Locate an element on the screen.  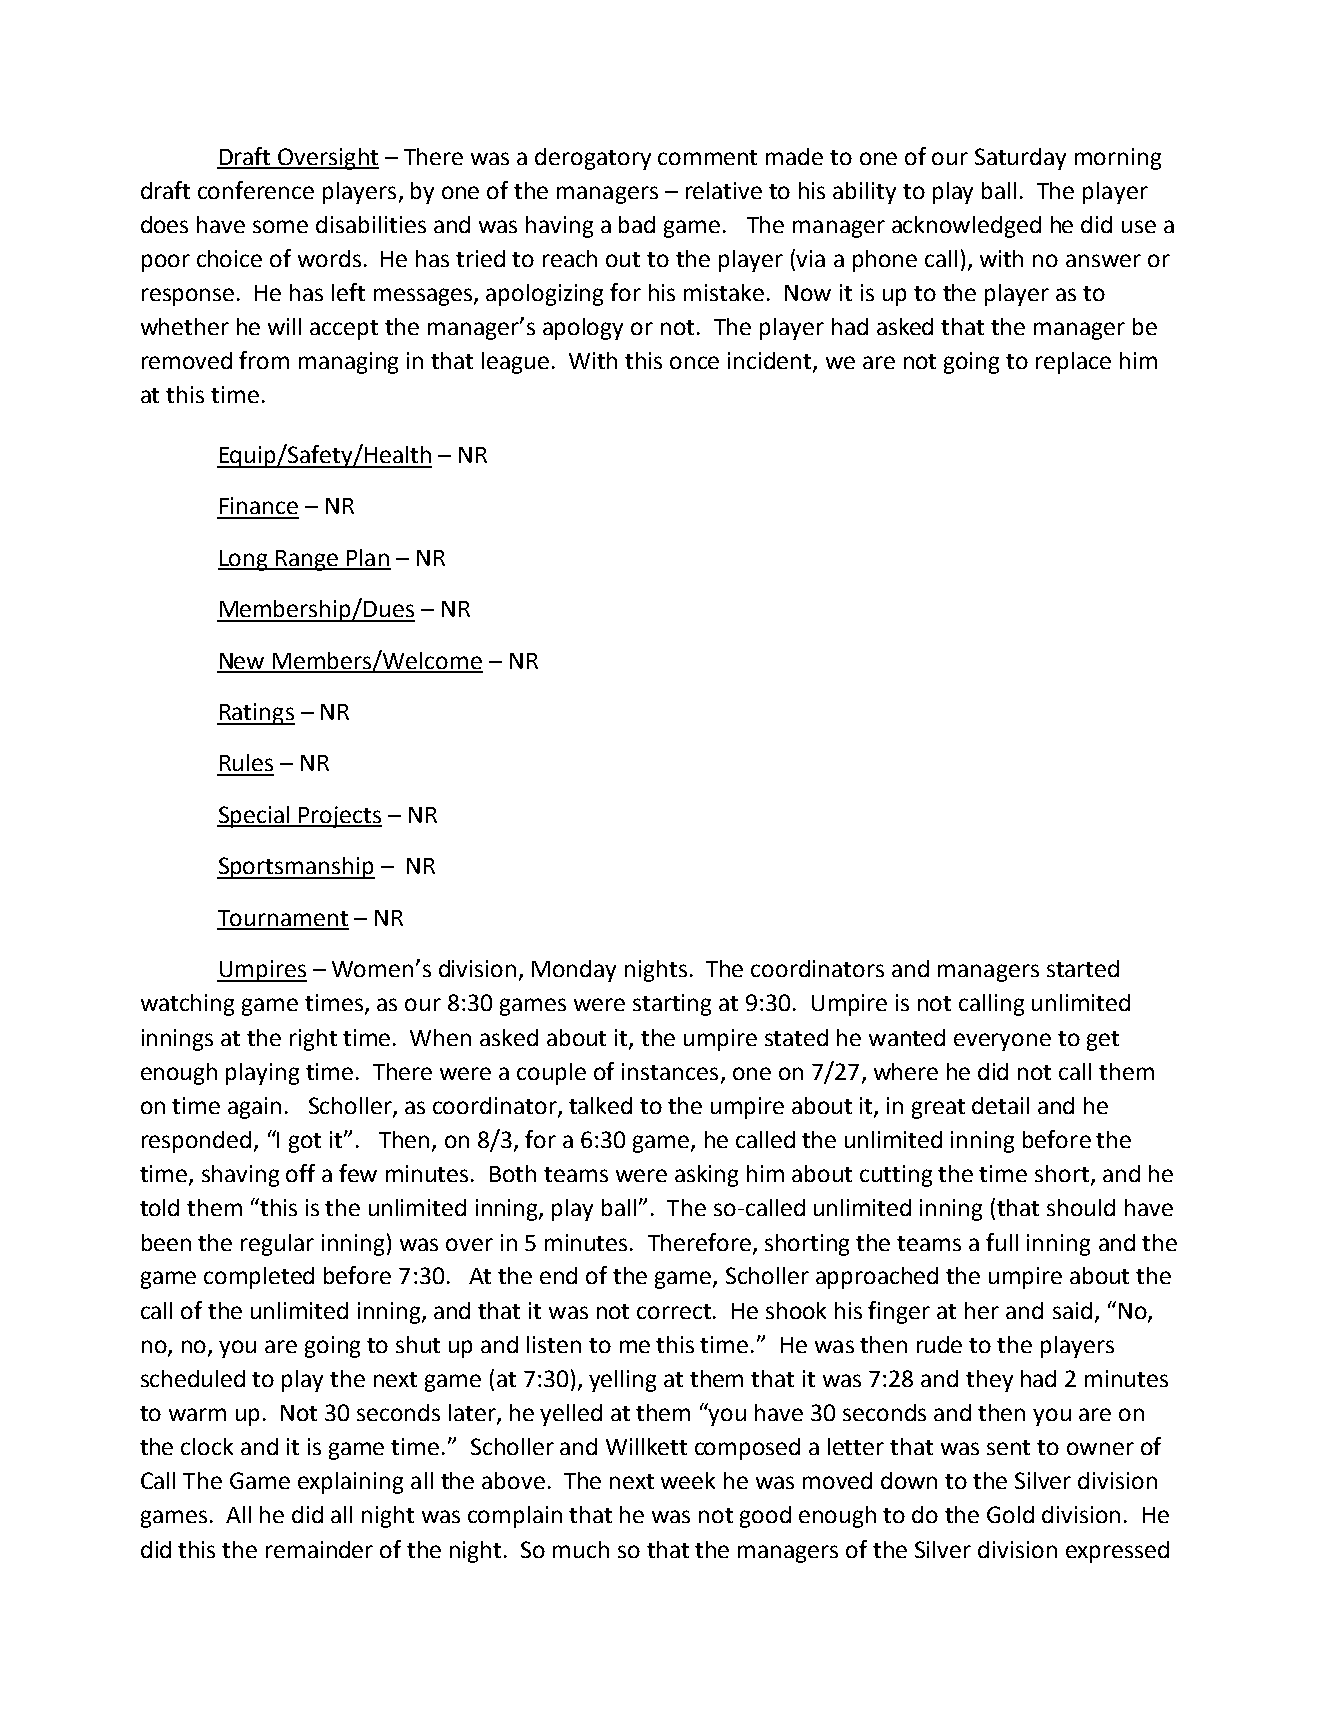
once is located at coordinates (694, 362).
